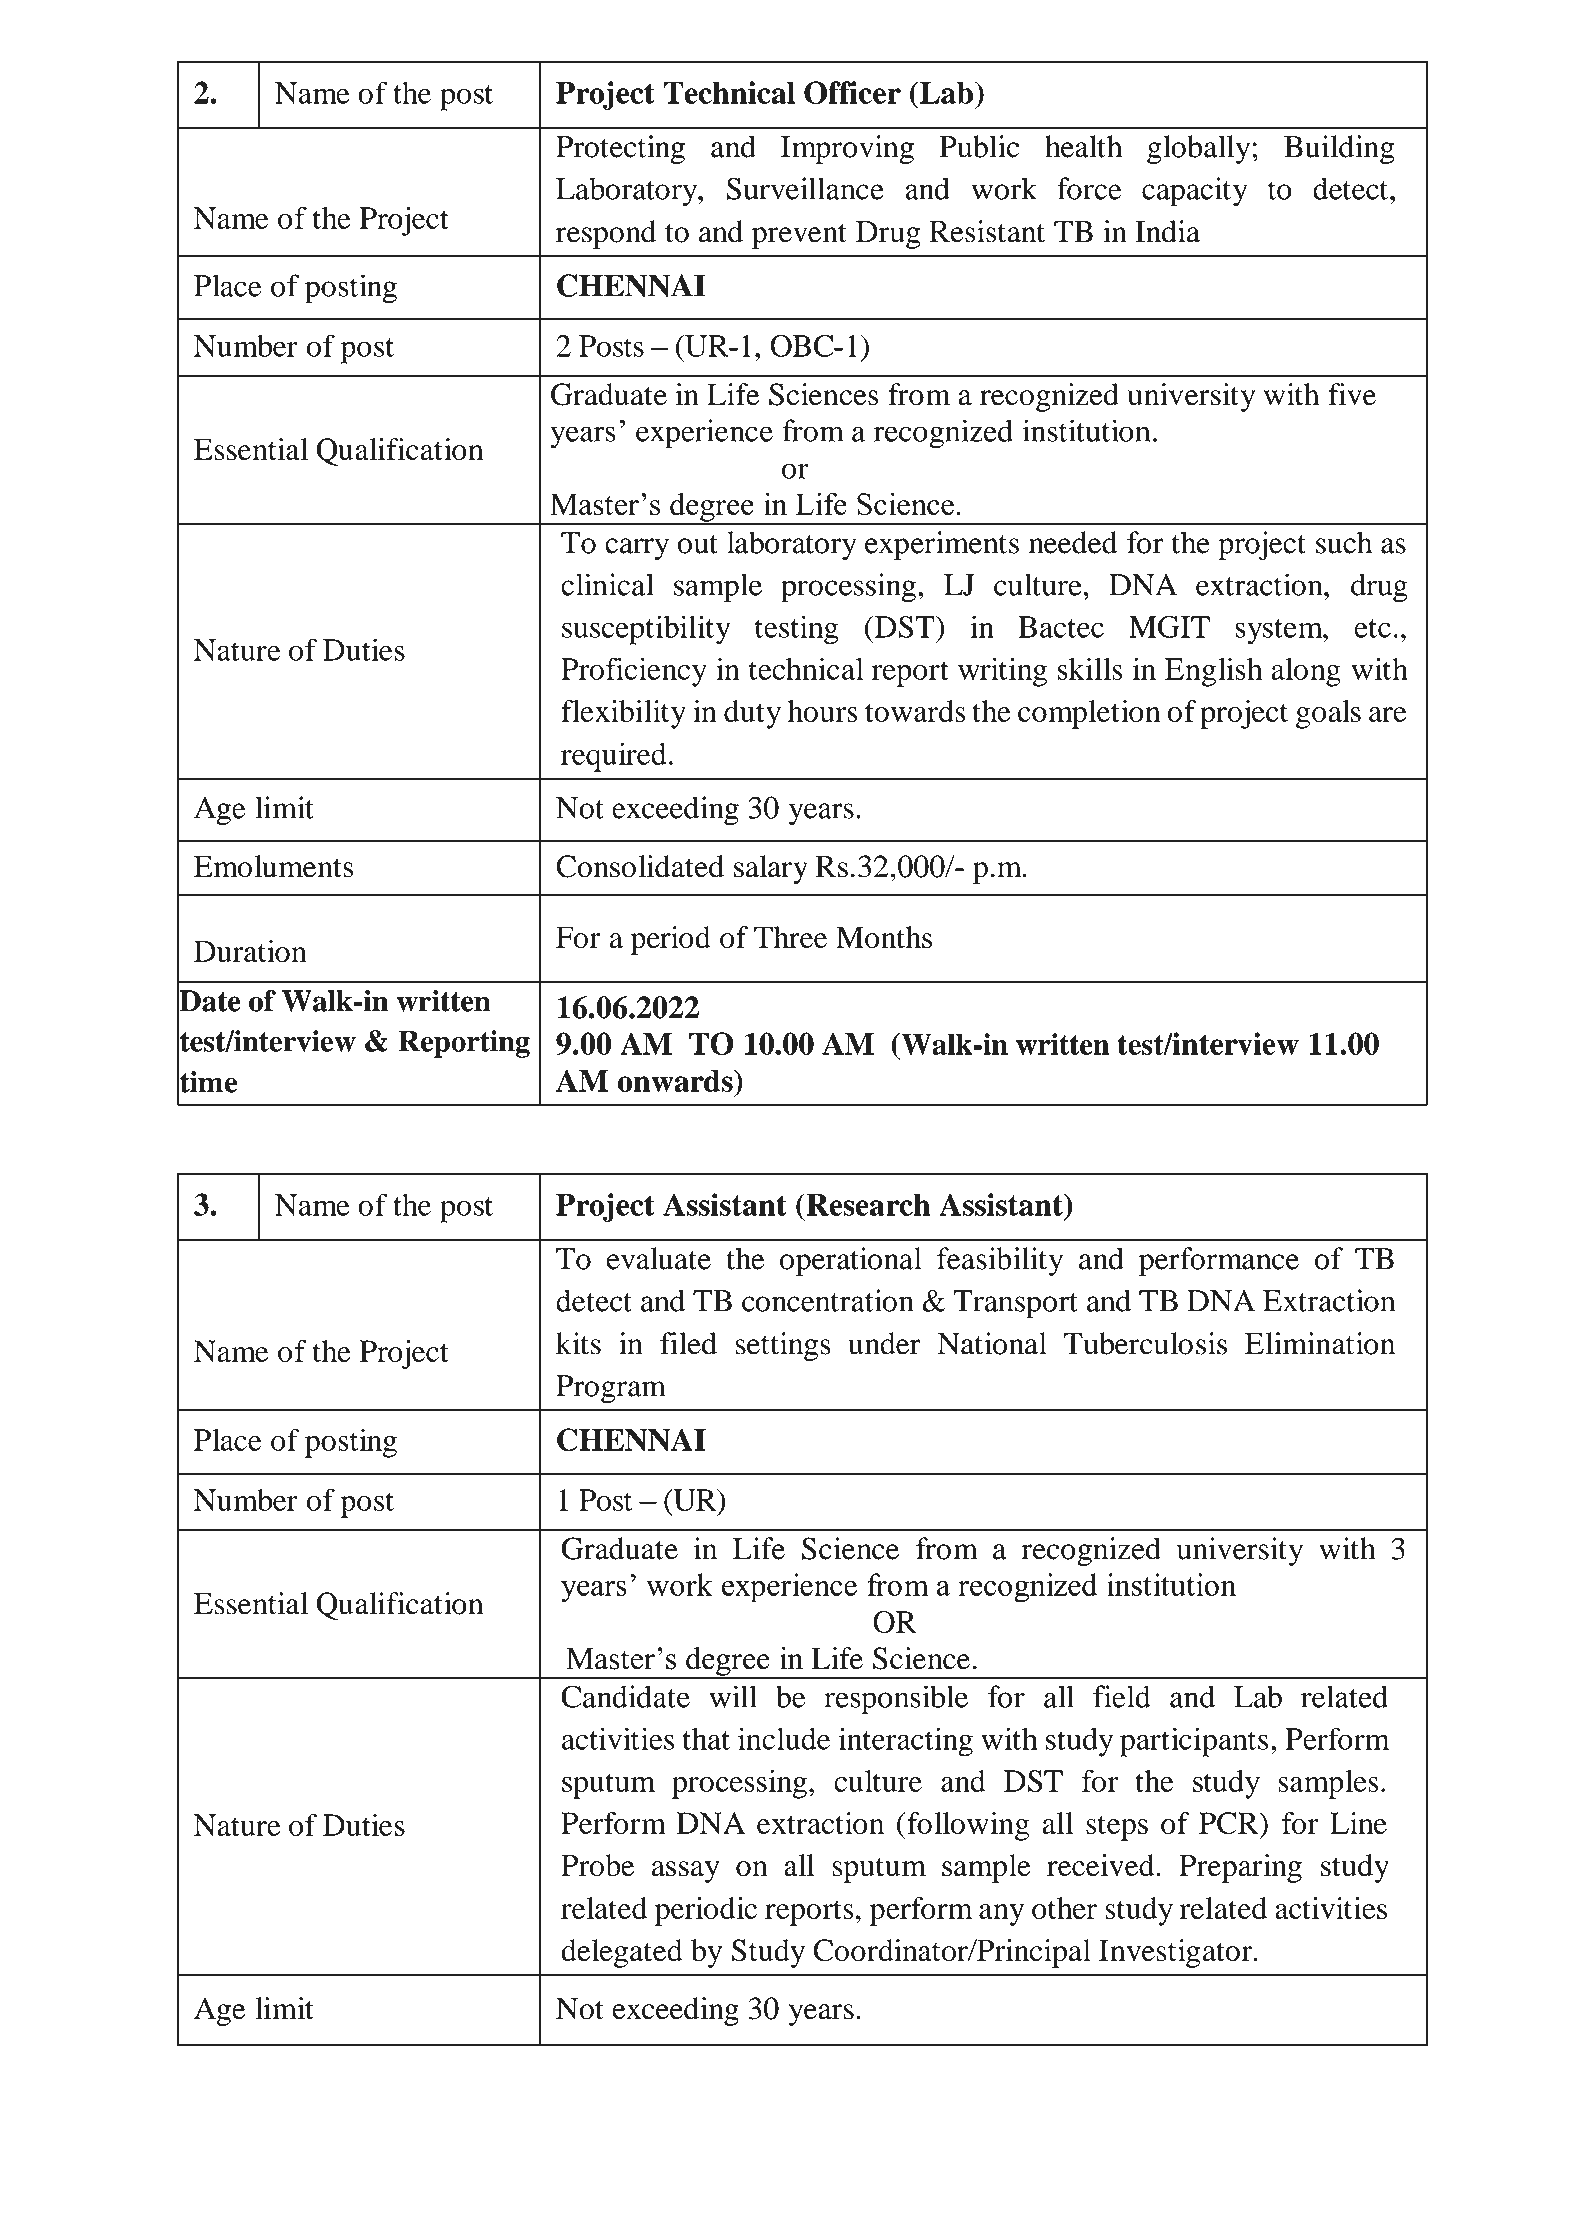 This document has width=1584, height=2240. Describe the element at coordinates (620, 149) in the document. I see `Protecting` at that location.
